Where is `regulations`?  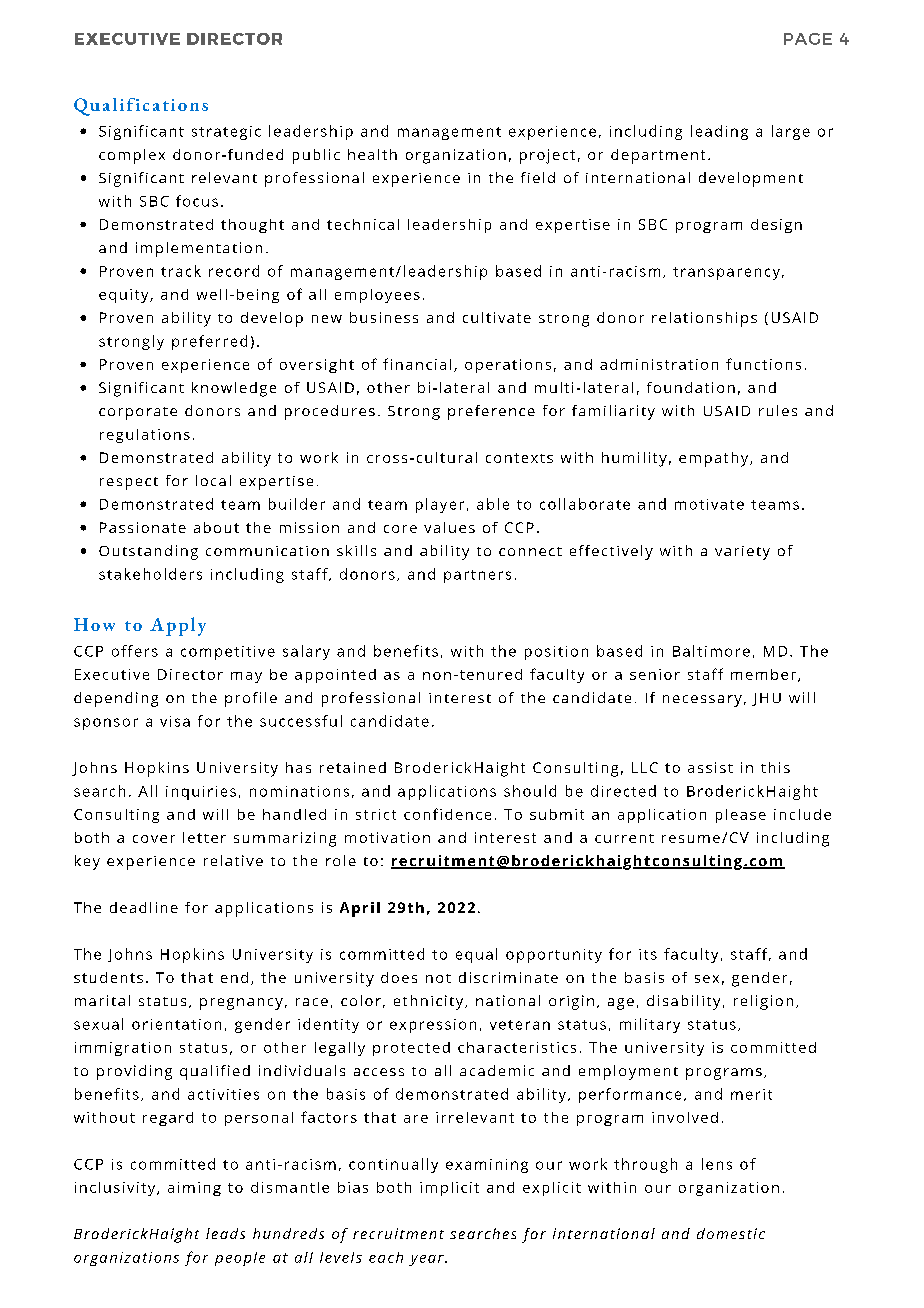 regulations is located at coordinates (145, 436).
